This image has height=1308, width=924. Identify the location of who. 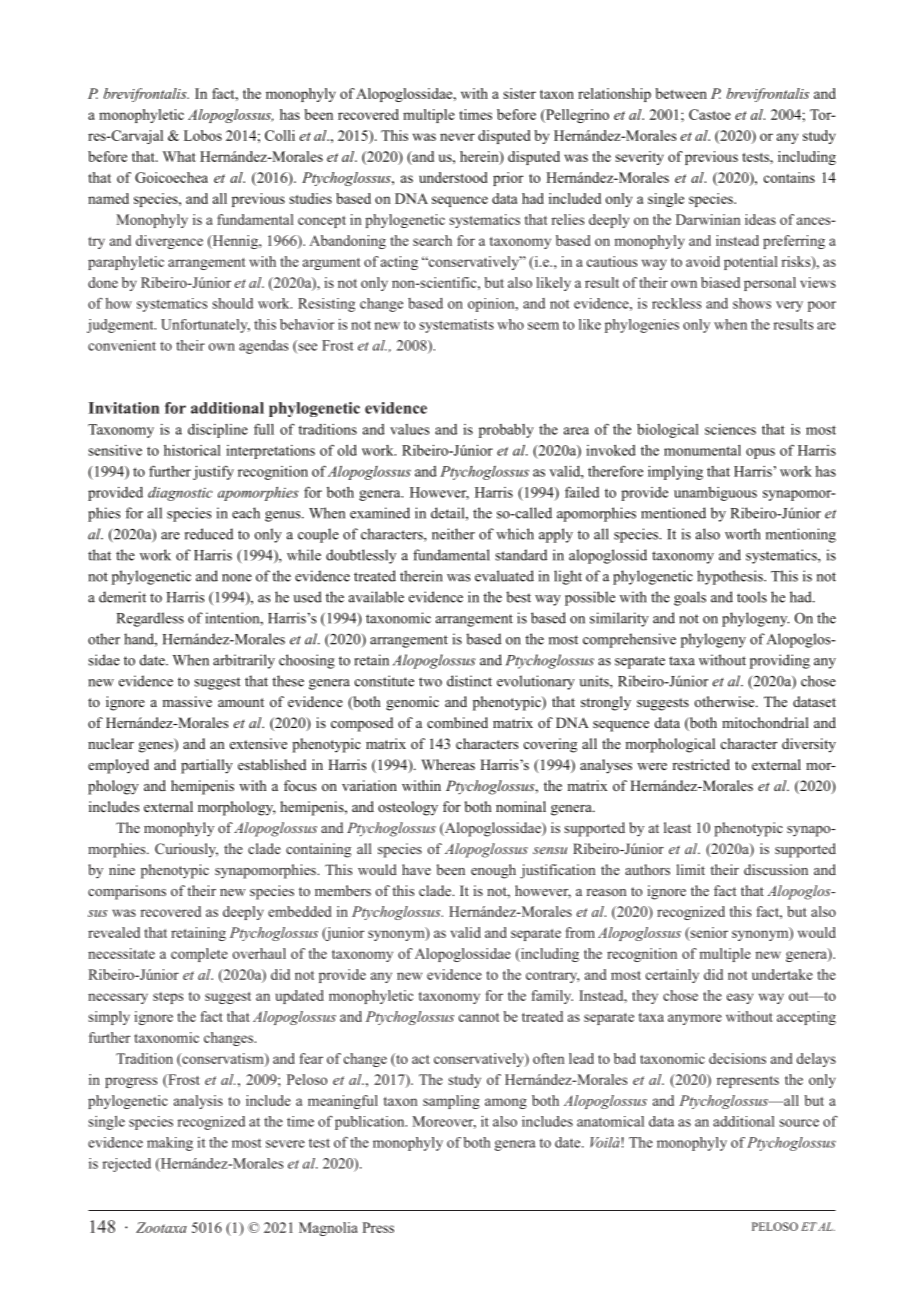
(510, 324).
